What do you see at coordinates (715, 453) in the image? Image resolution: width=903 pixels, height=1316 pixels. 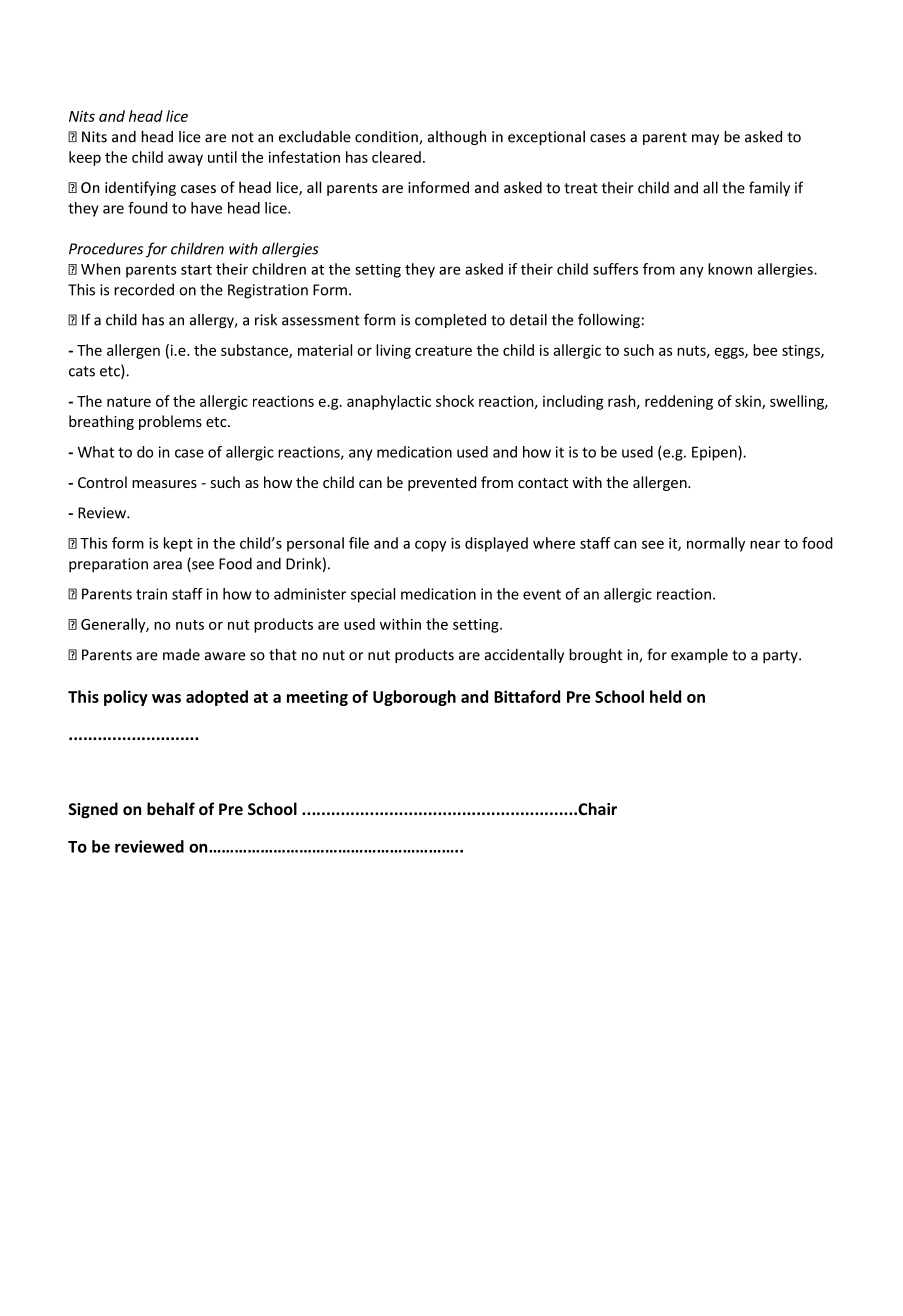 I see `Epipen` at bounding box center [715, 453].
